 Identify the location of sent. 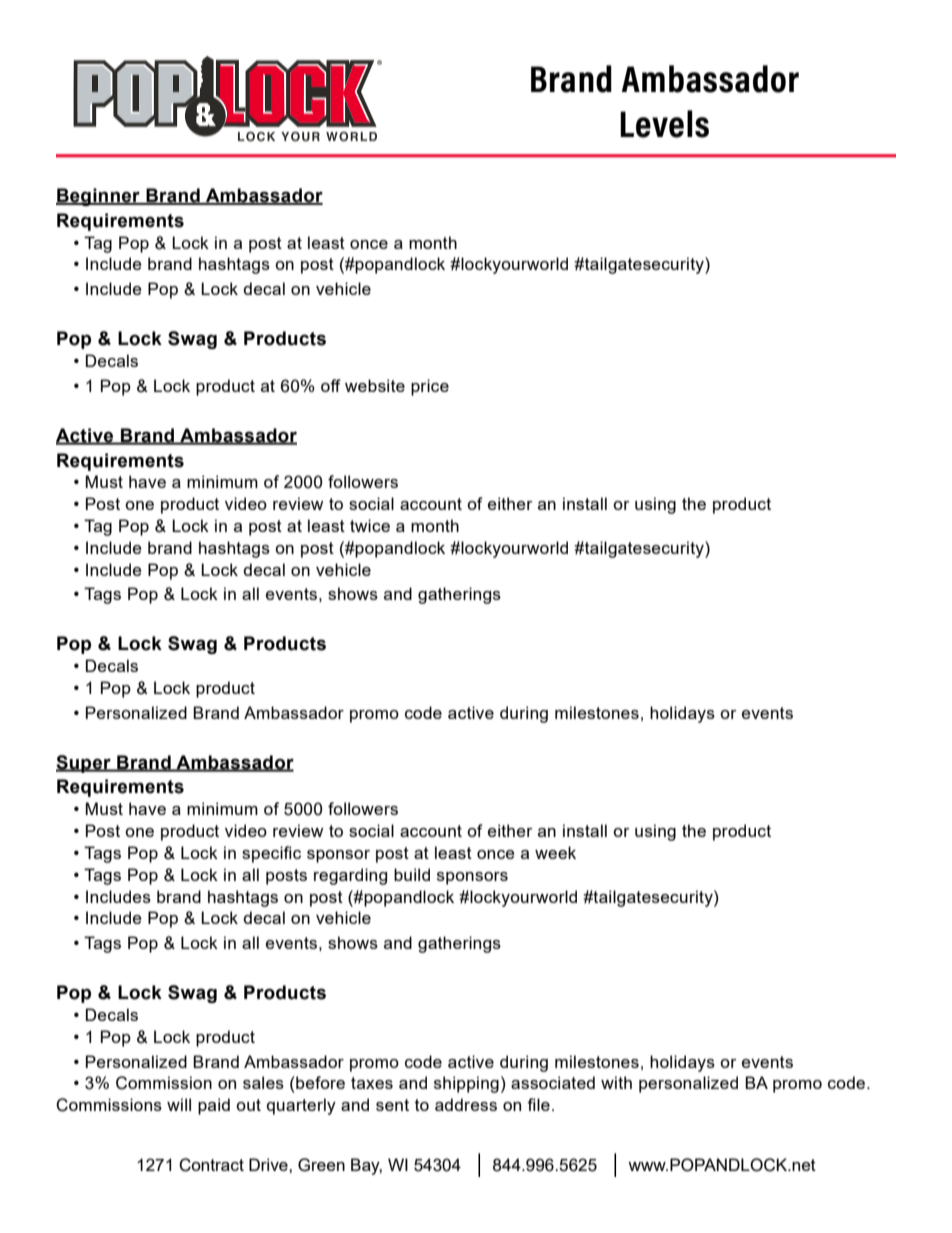
(392, 1105).
